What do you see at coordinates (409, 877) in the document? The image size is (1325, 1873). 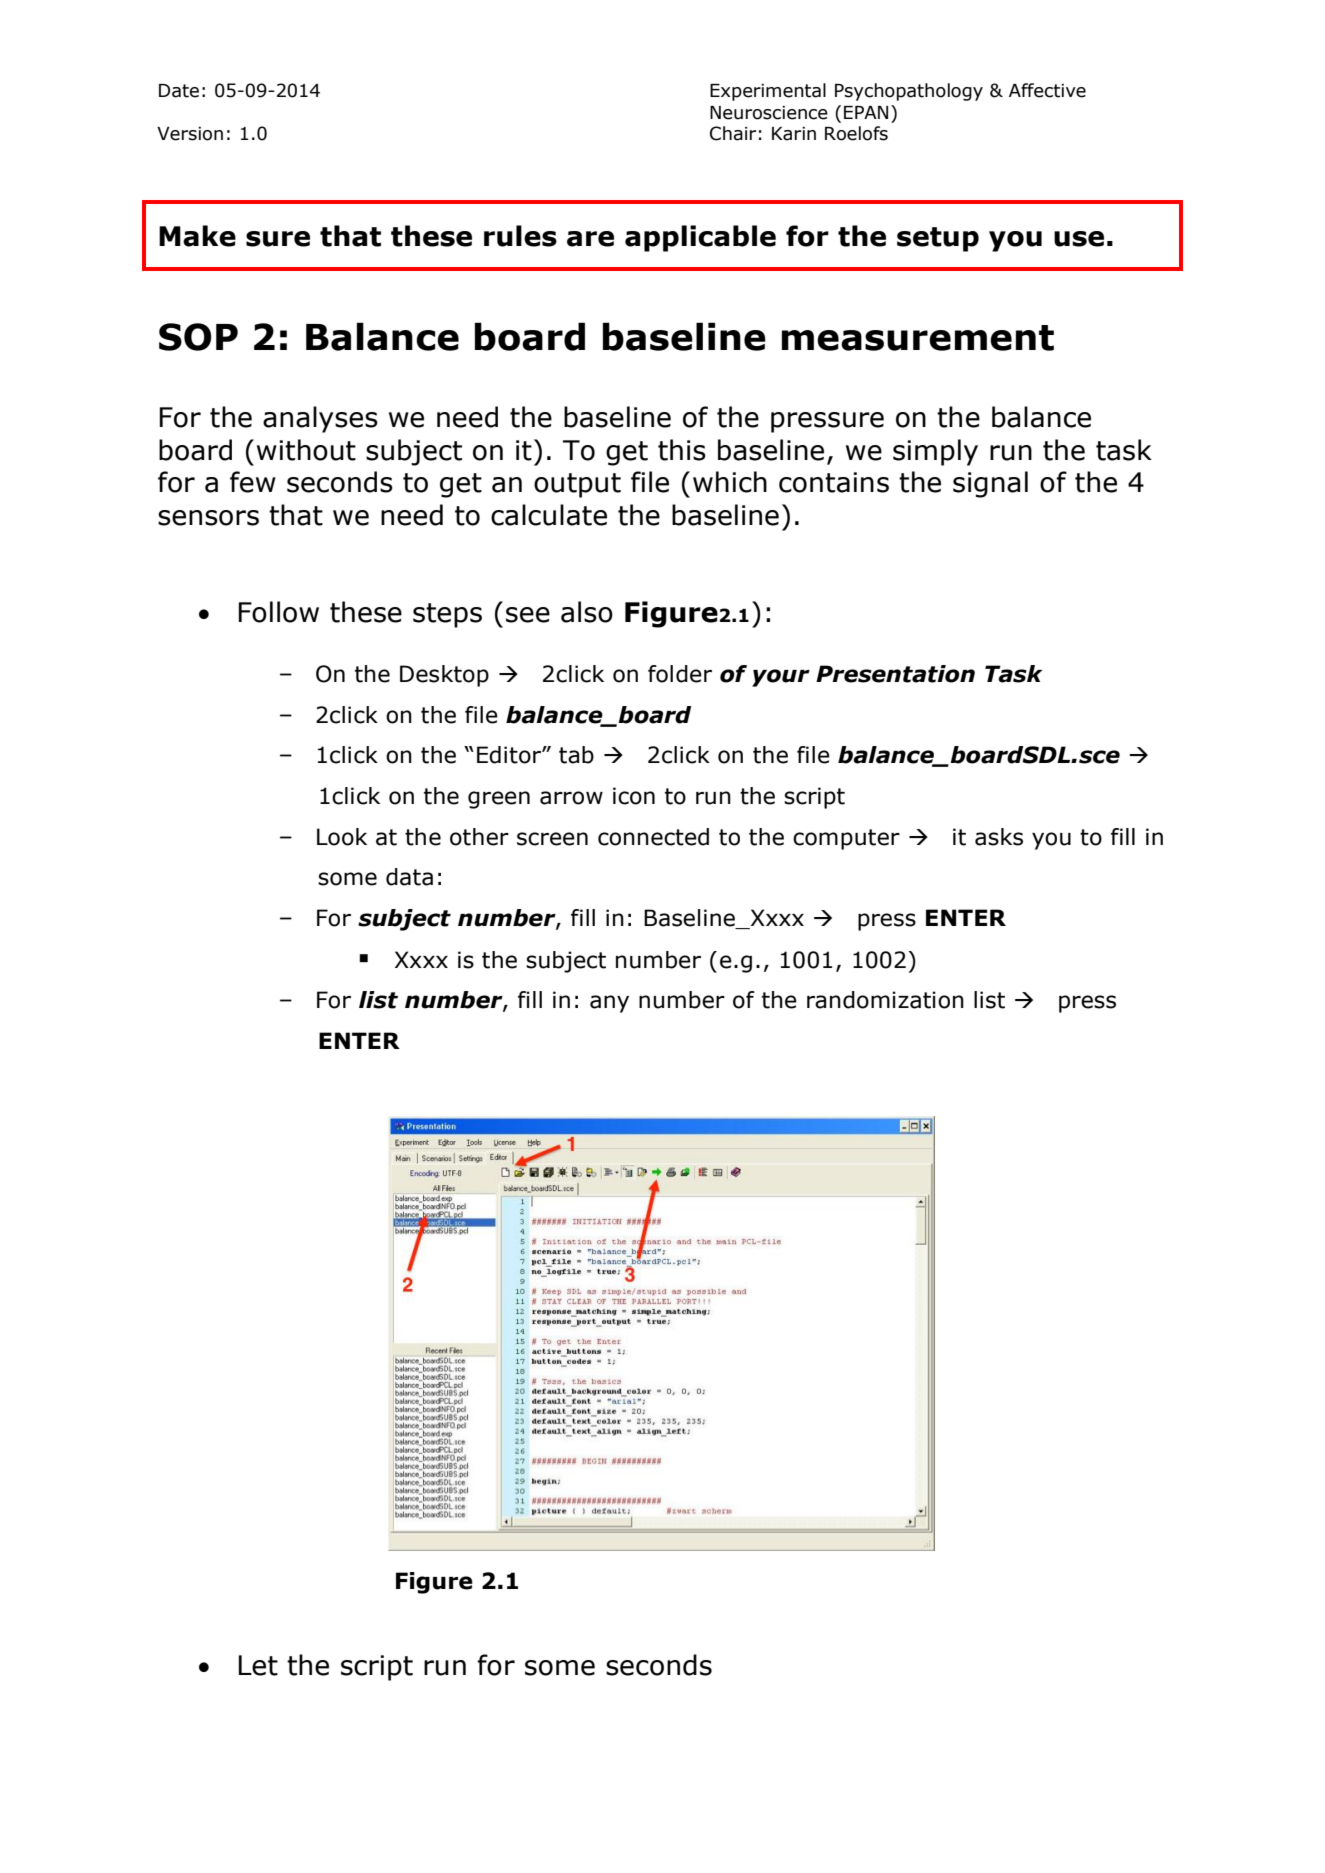 I see `data` at bounding box center [409, 877].
